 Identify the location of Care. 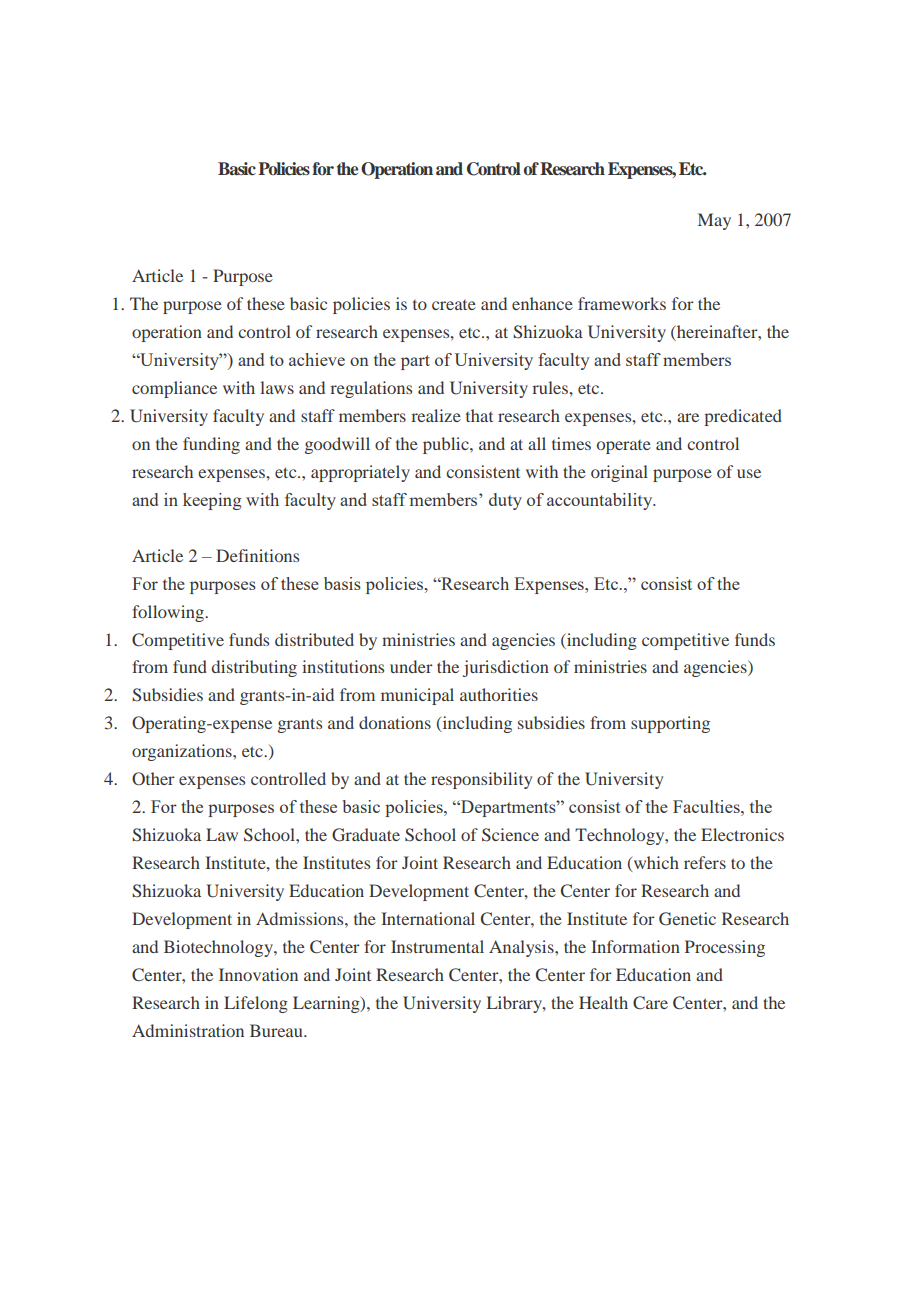
(650, 1003).
